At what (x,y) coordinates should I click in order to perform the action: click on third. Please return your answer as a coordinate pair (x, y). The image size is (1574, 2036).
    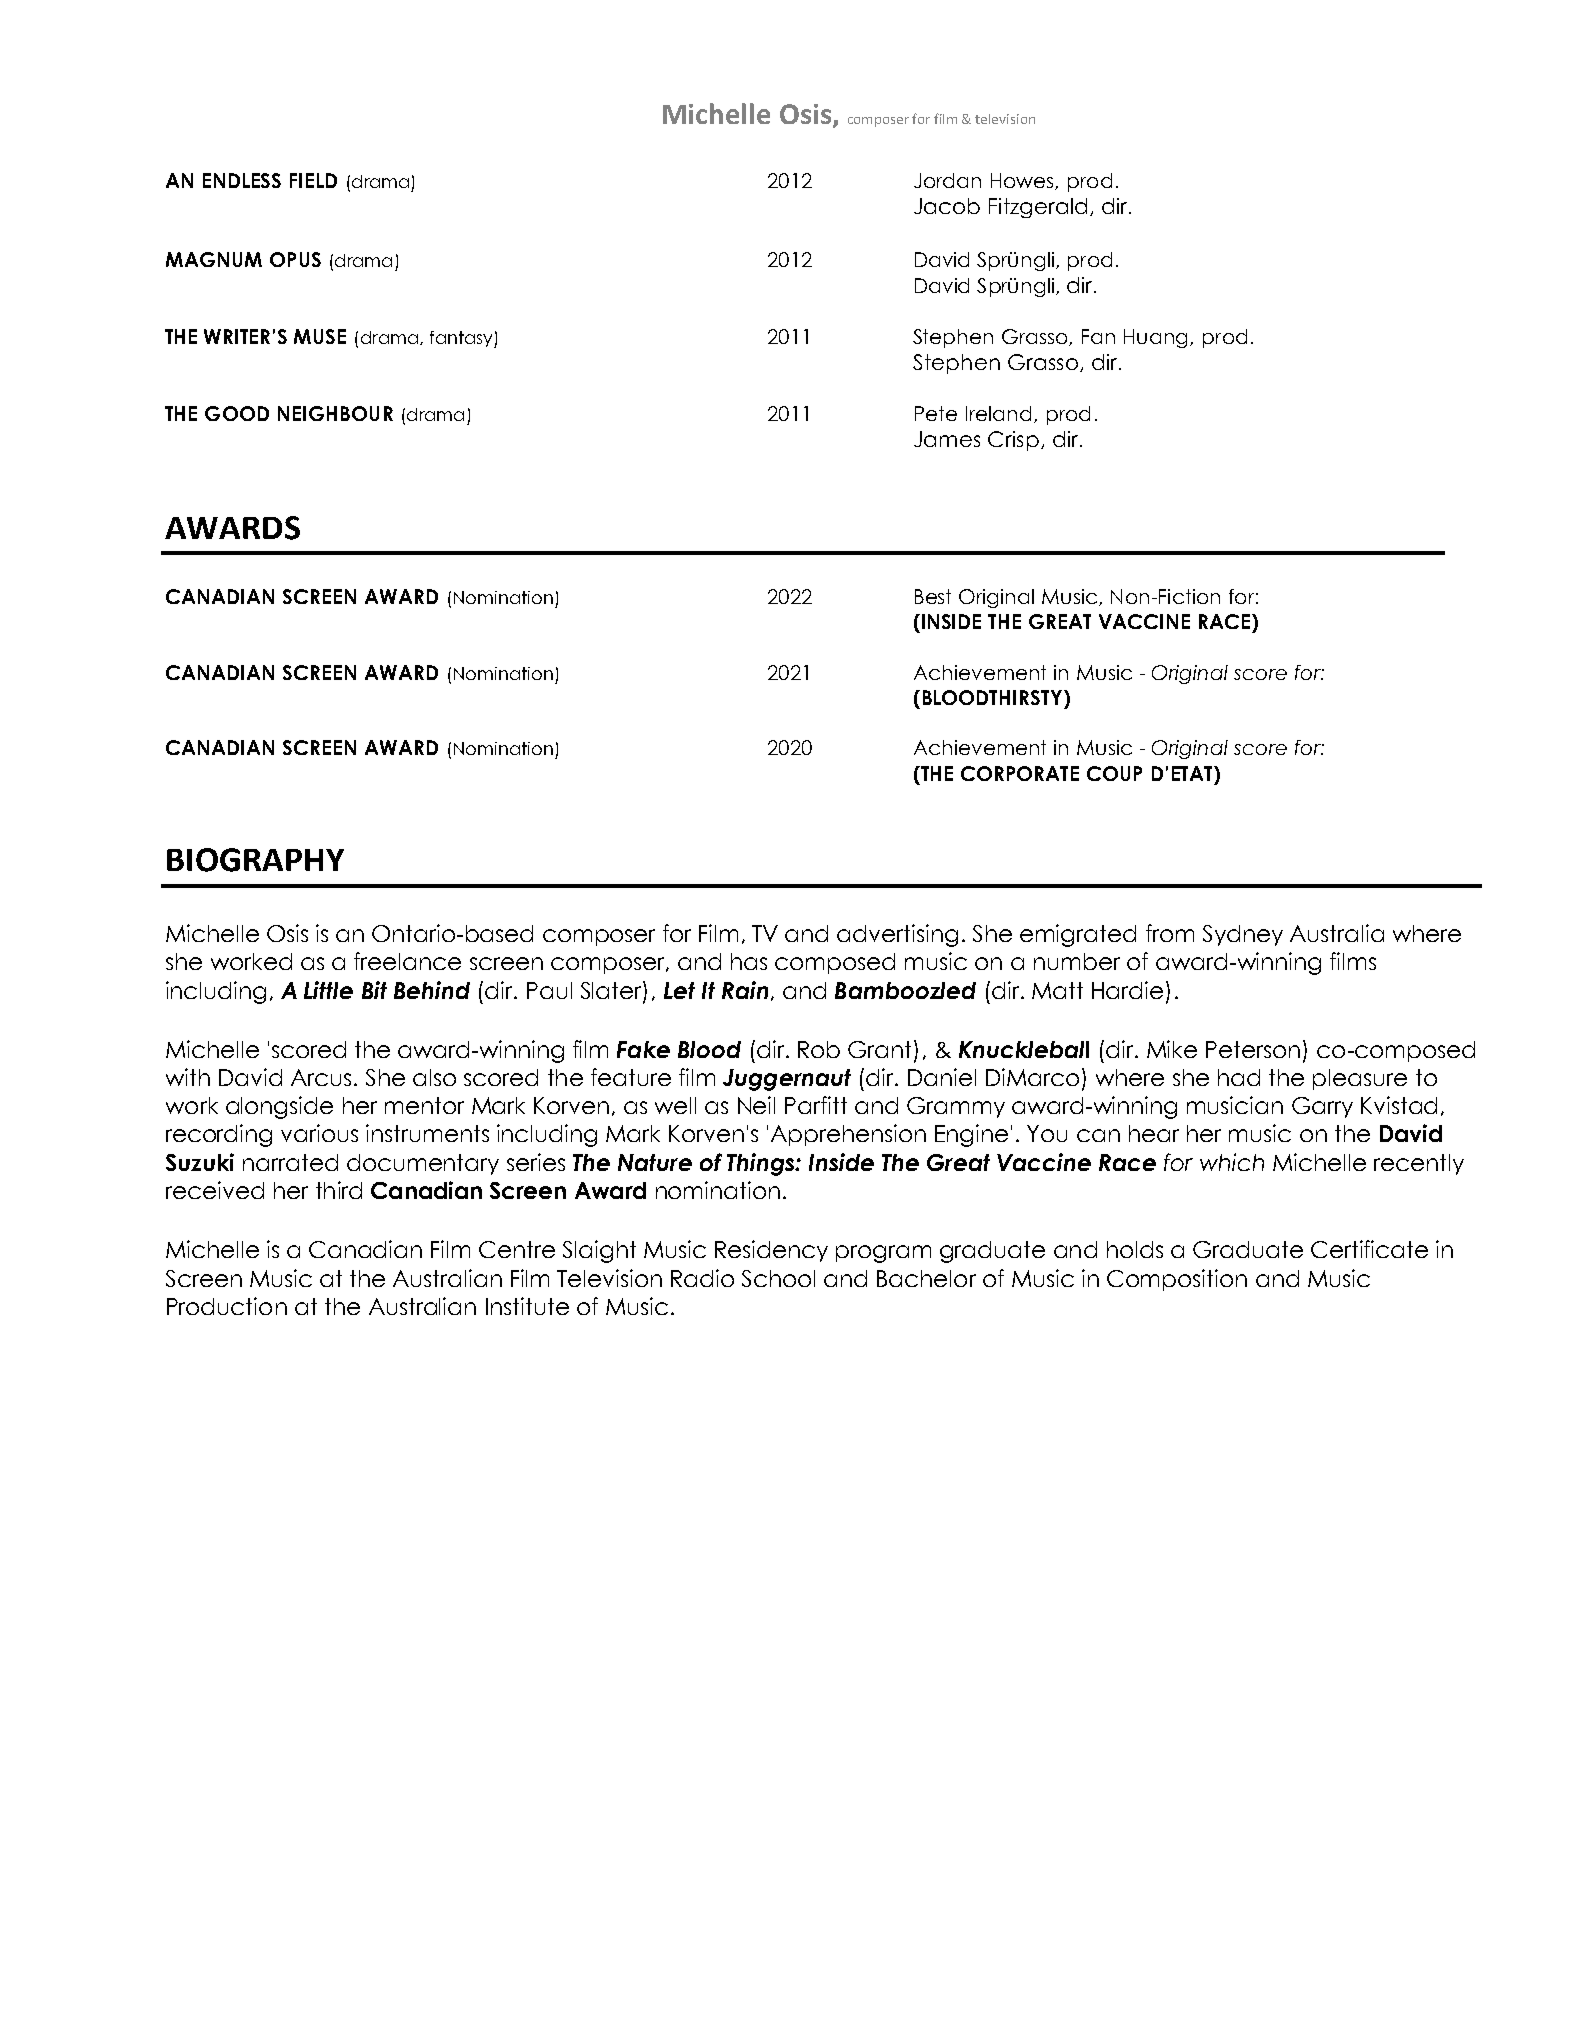
    Looking at the image, I should click on (339, 1190).
